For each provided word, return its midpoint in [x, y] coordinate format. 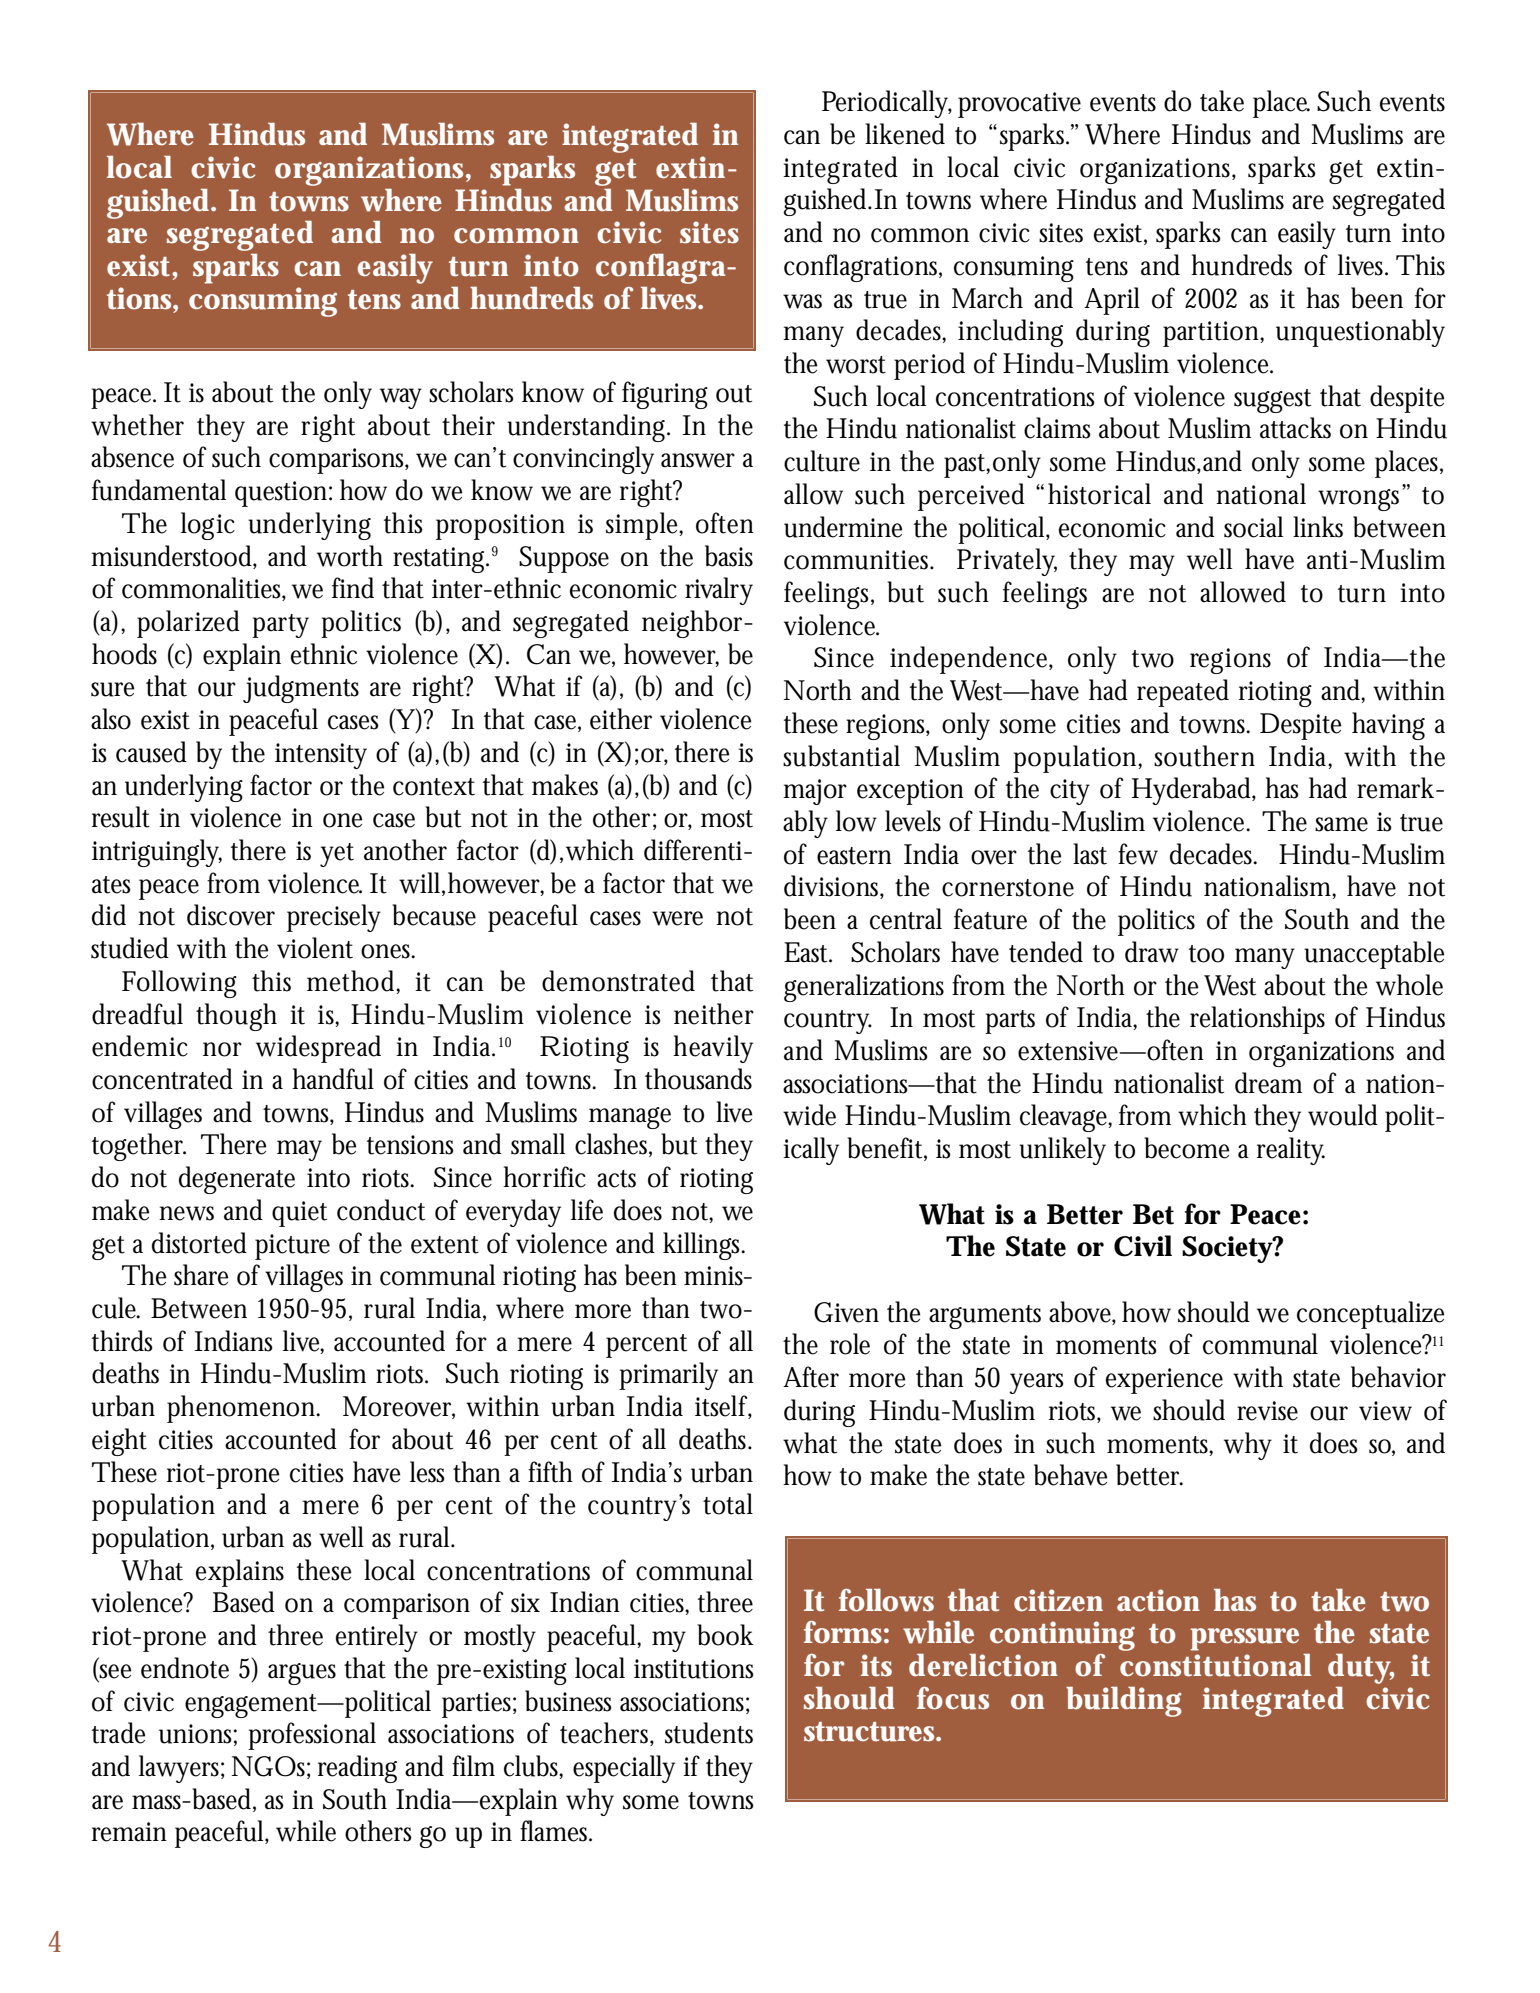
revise [1267, 1411]
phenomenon [243, 1409]
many [1265, 958]
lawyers [181, 1769]
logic [208, 526]
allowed [1243, 592]
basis [729, 556]
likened [905, 134]
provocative [1019, 105]
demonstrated [618, 981]
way [401, 398]
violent [315, 948]
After [811, 1377]
